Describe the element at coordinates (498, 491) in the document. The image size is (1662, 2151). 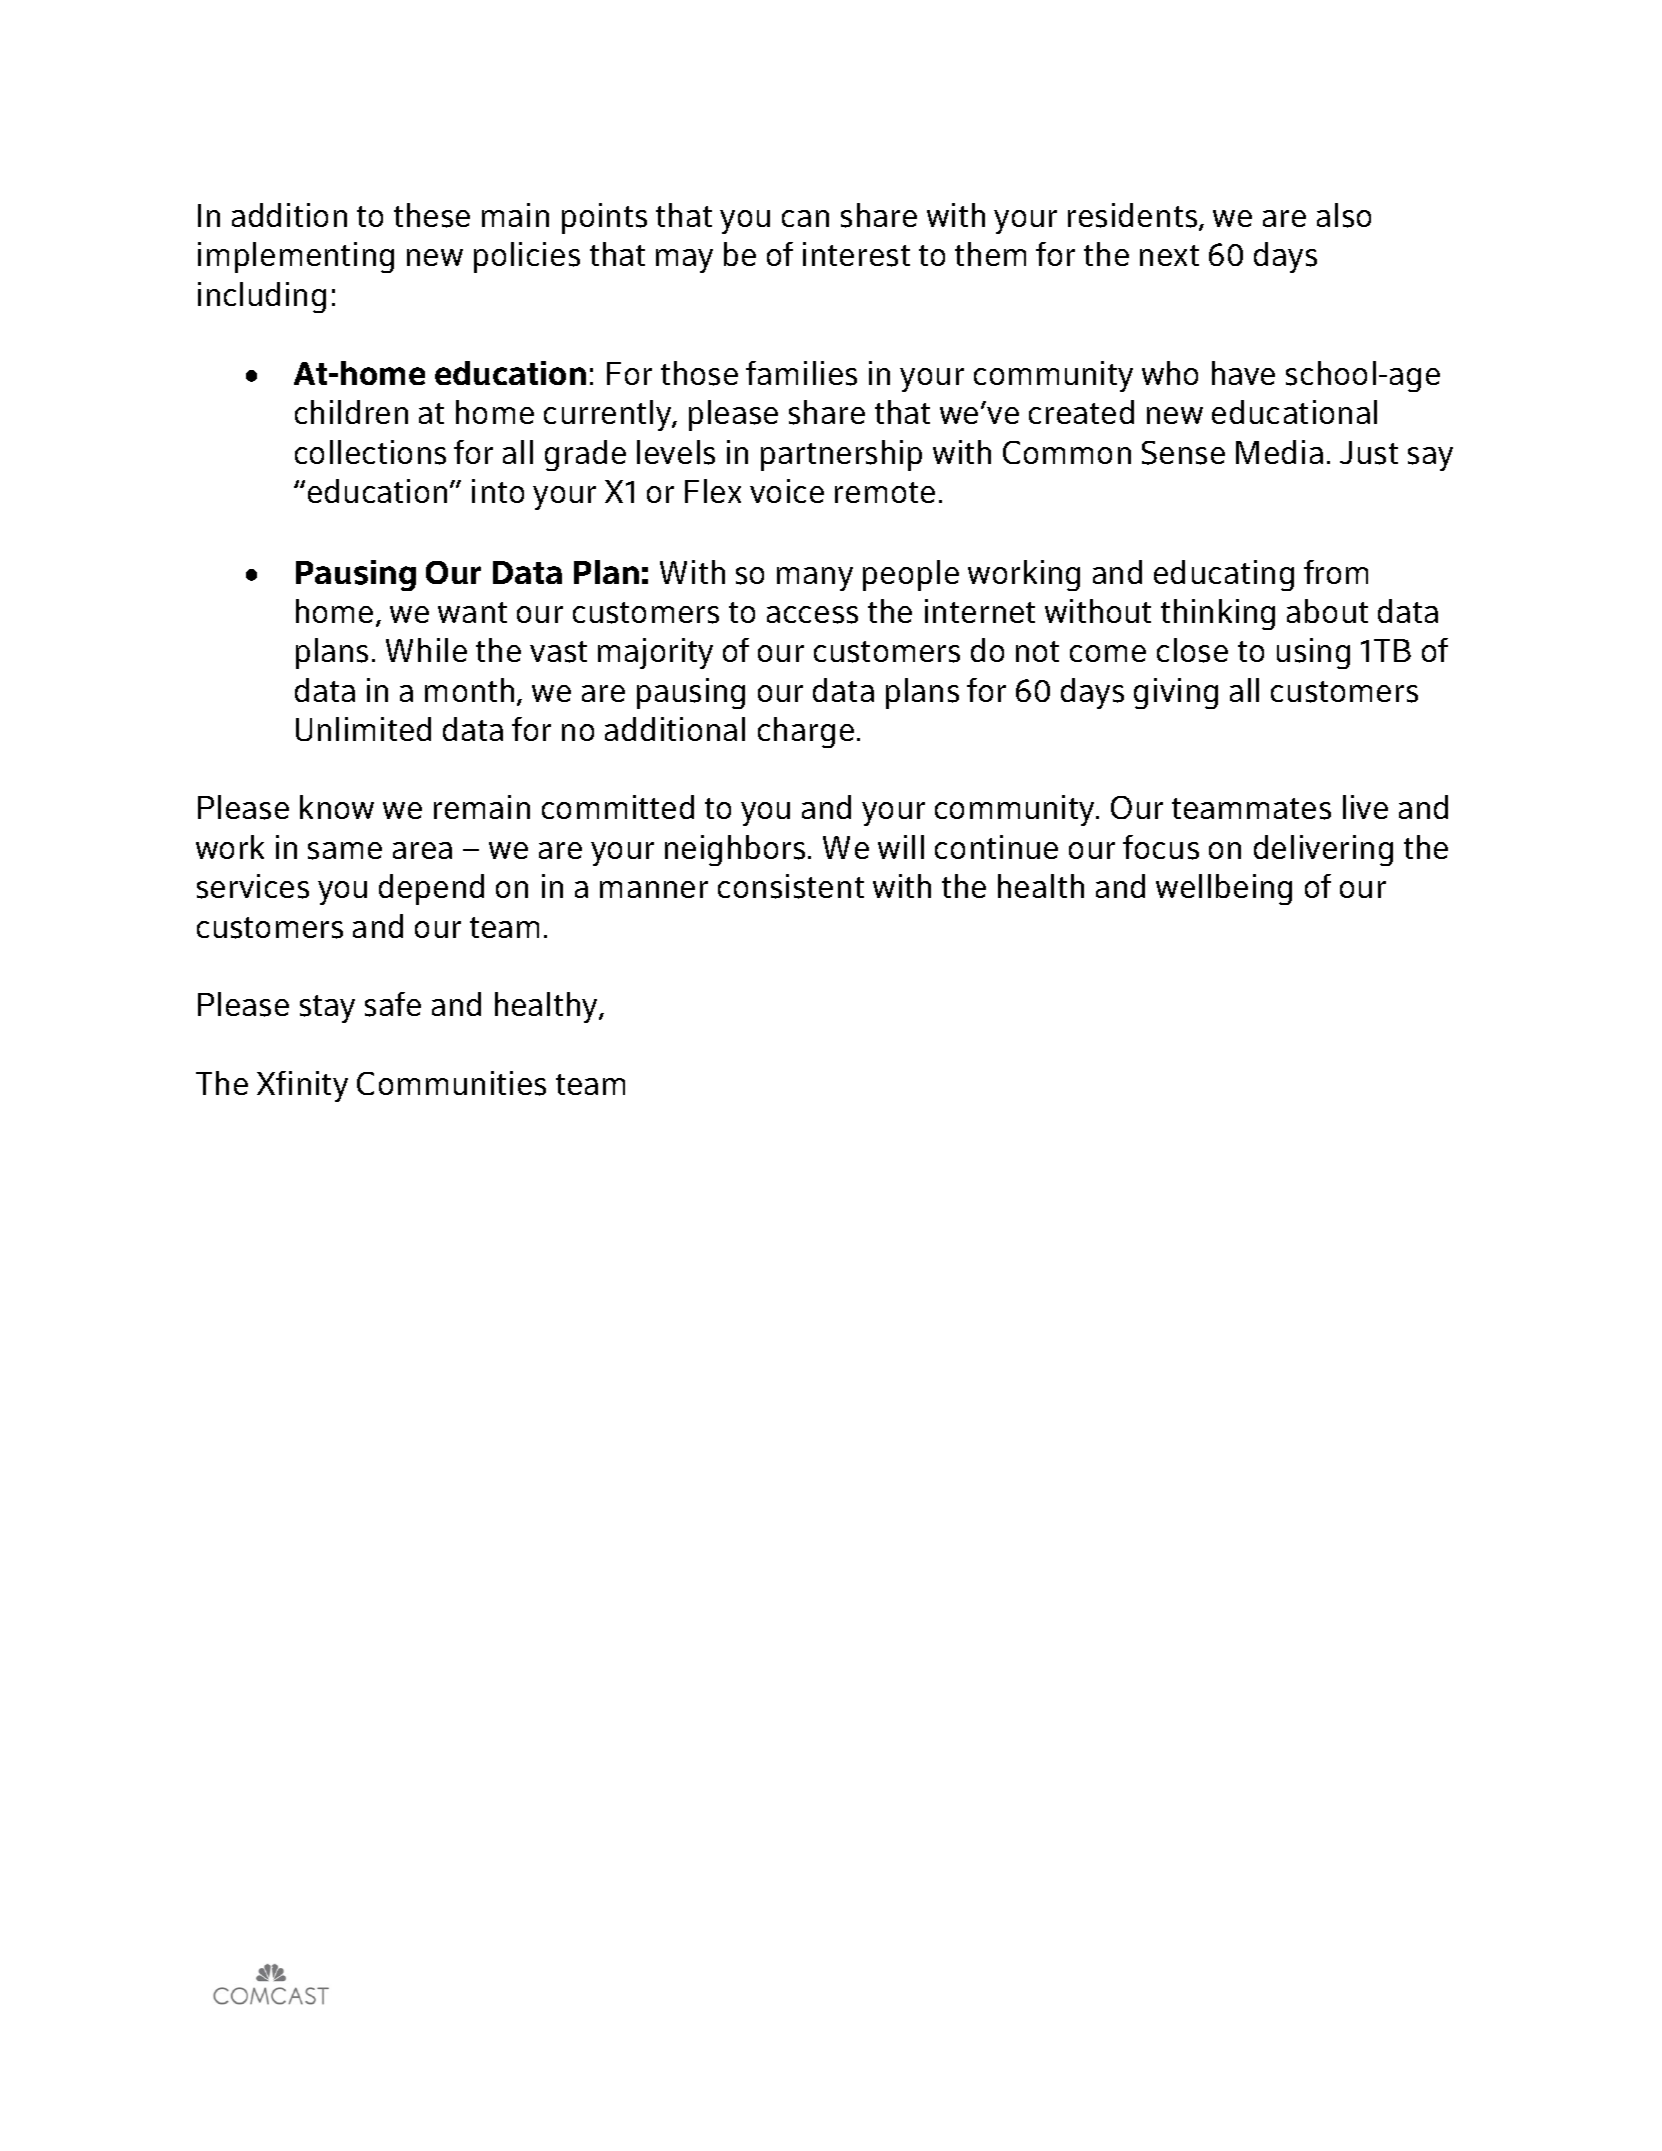
I see `into` at that location.
